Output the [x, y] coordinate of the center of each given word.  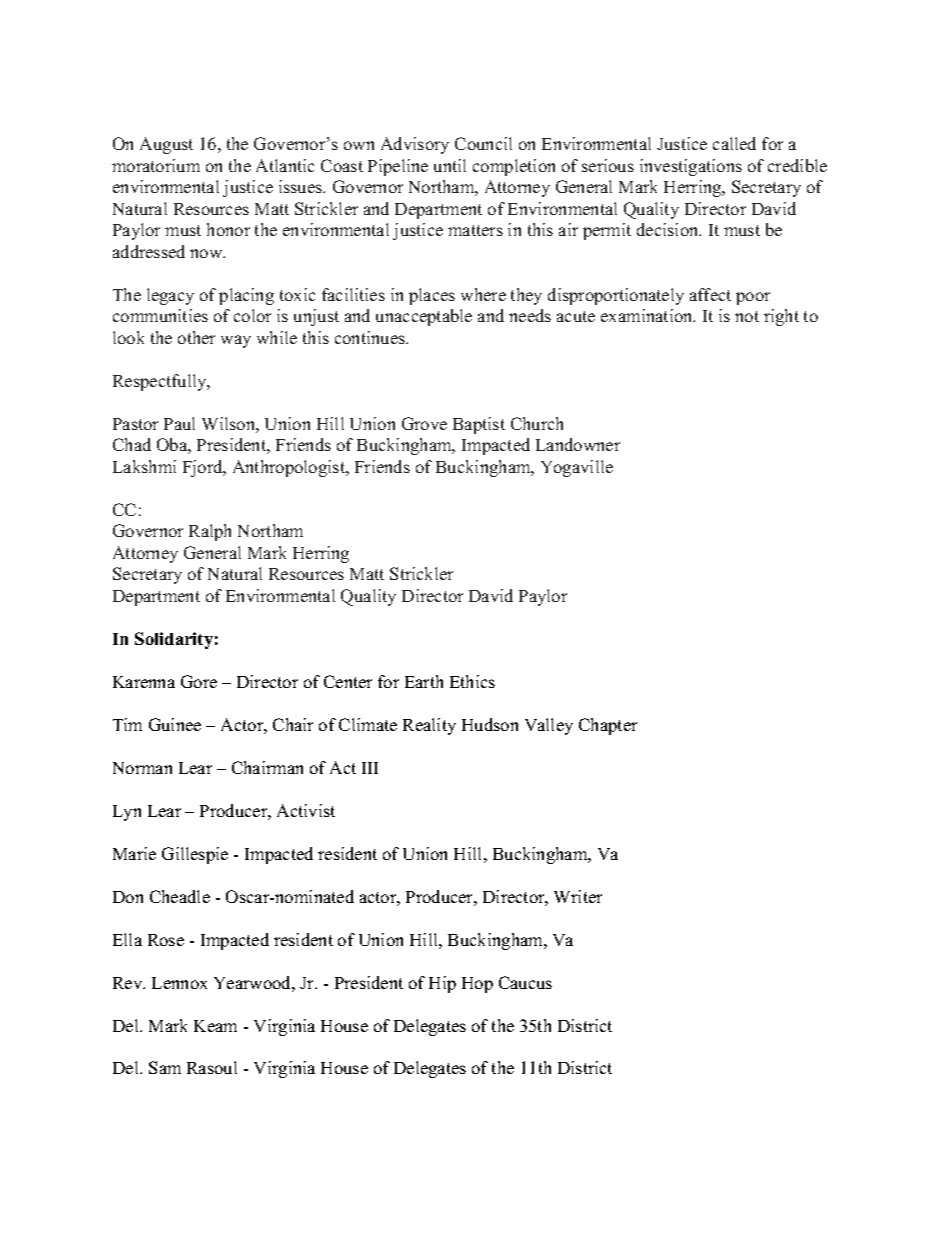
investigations [691, 167]
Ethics [472, 681]
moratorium [156, 165]
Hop [477, 985]
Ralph [210, 532]
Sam [165, 1067]
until [450, 165]
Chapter [608, 726]
